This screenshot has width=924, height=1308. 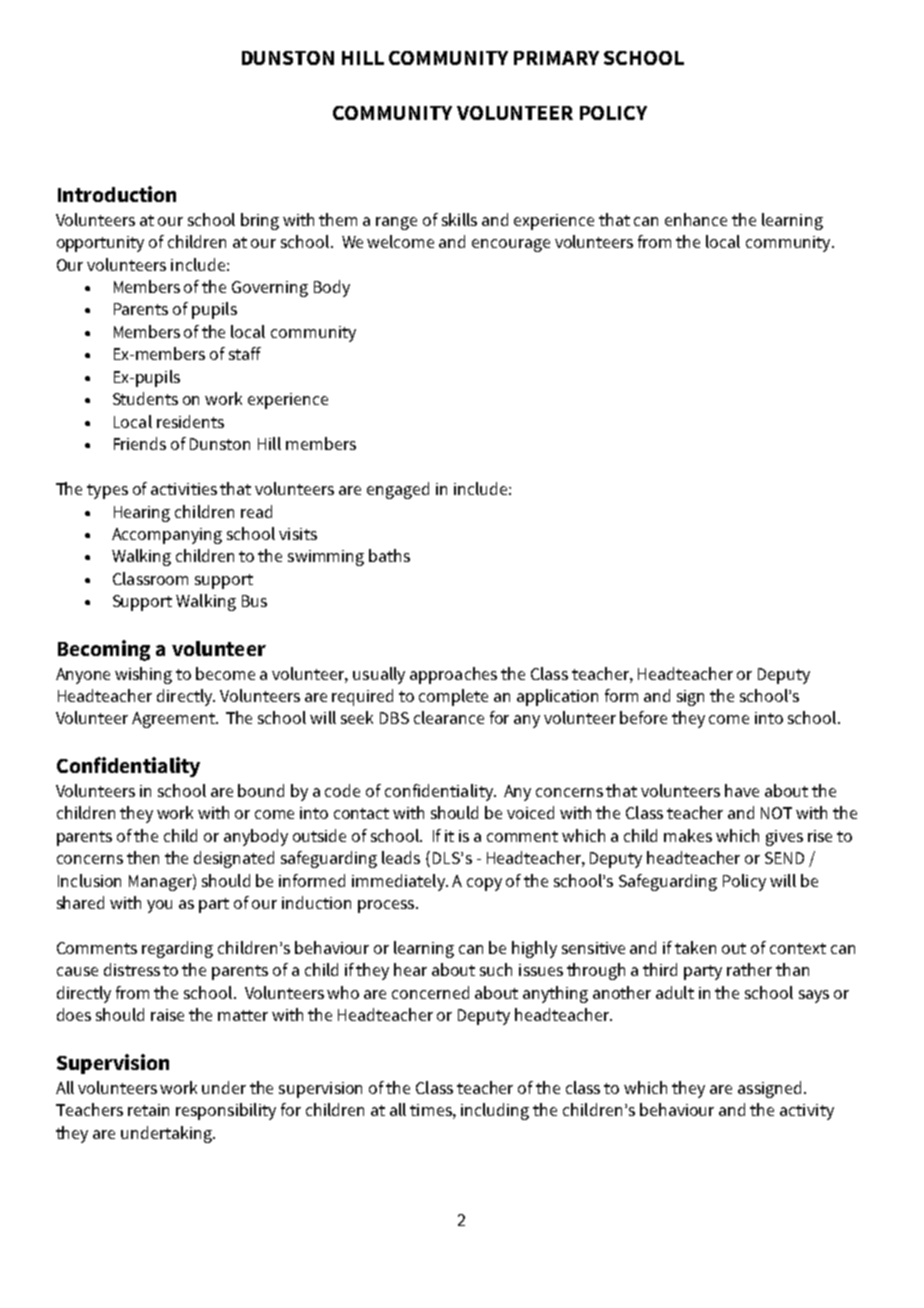 What do you see at coordinates (167, 536) in the screenshot?
I see `Accompanying` at bounding box center [167, 536].
